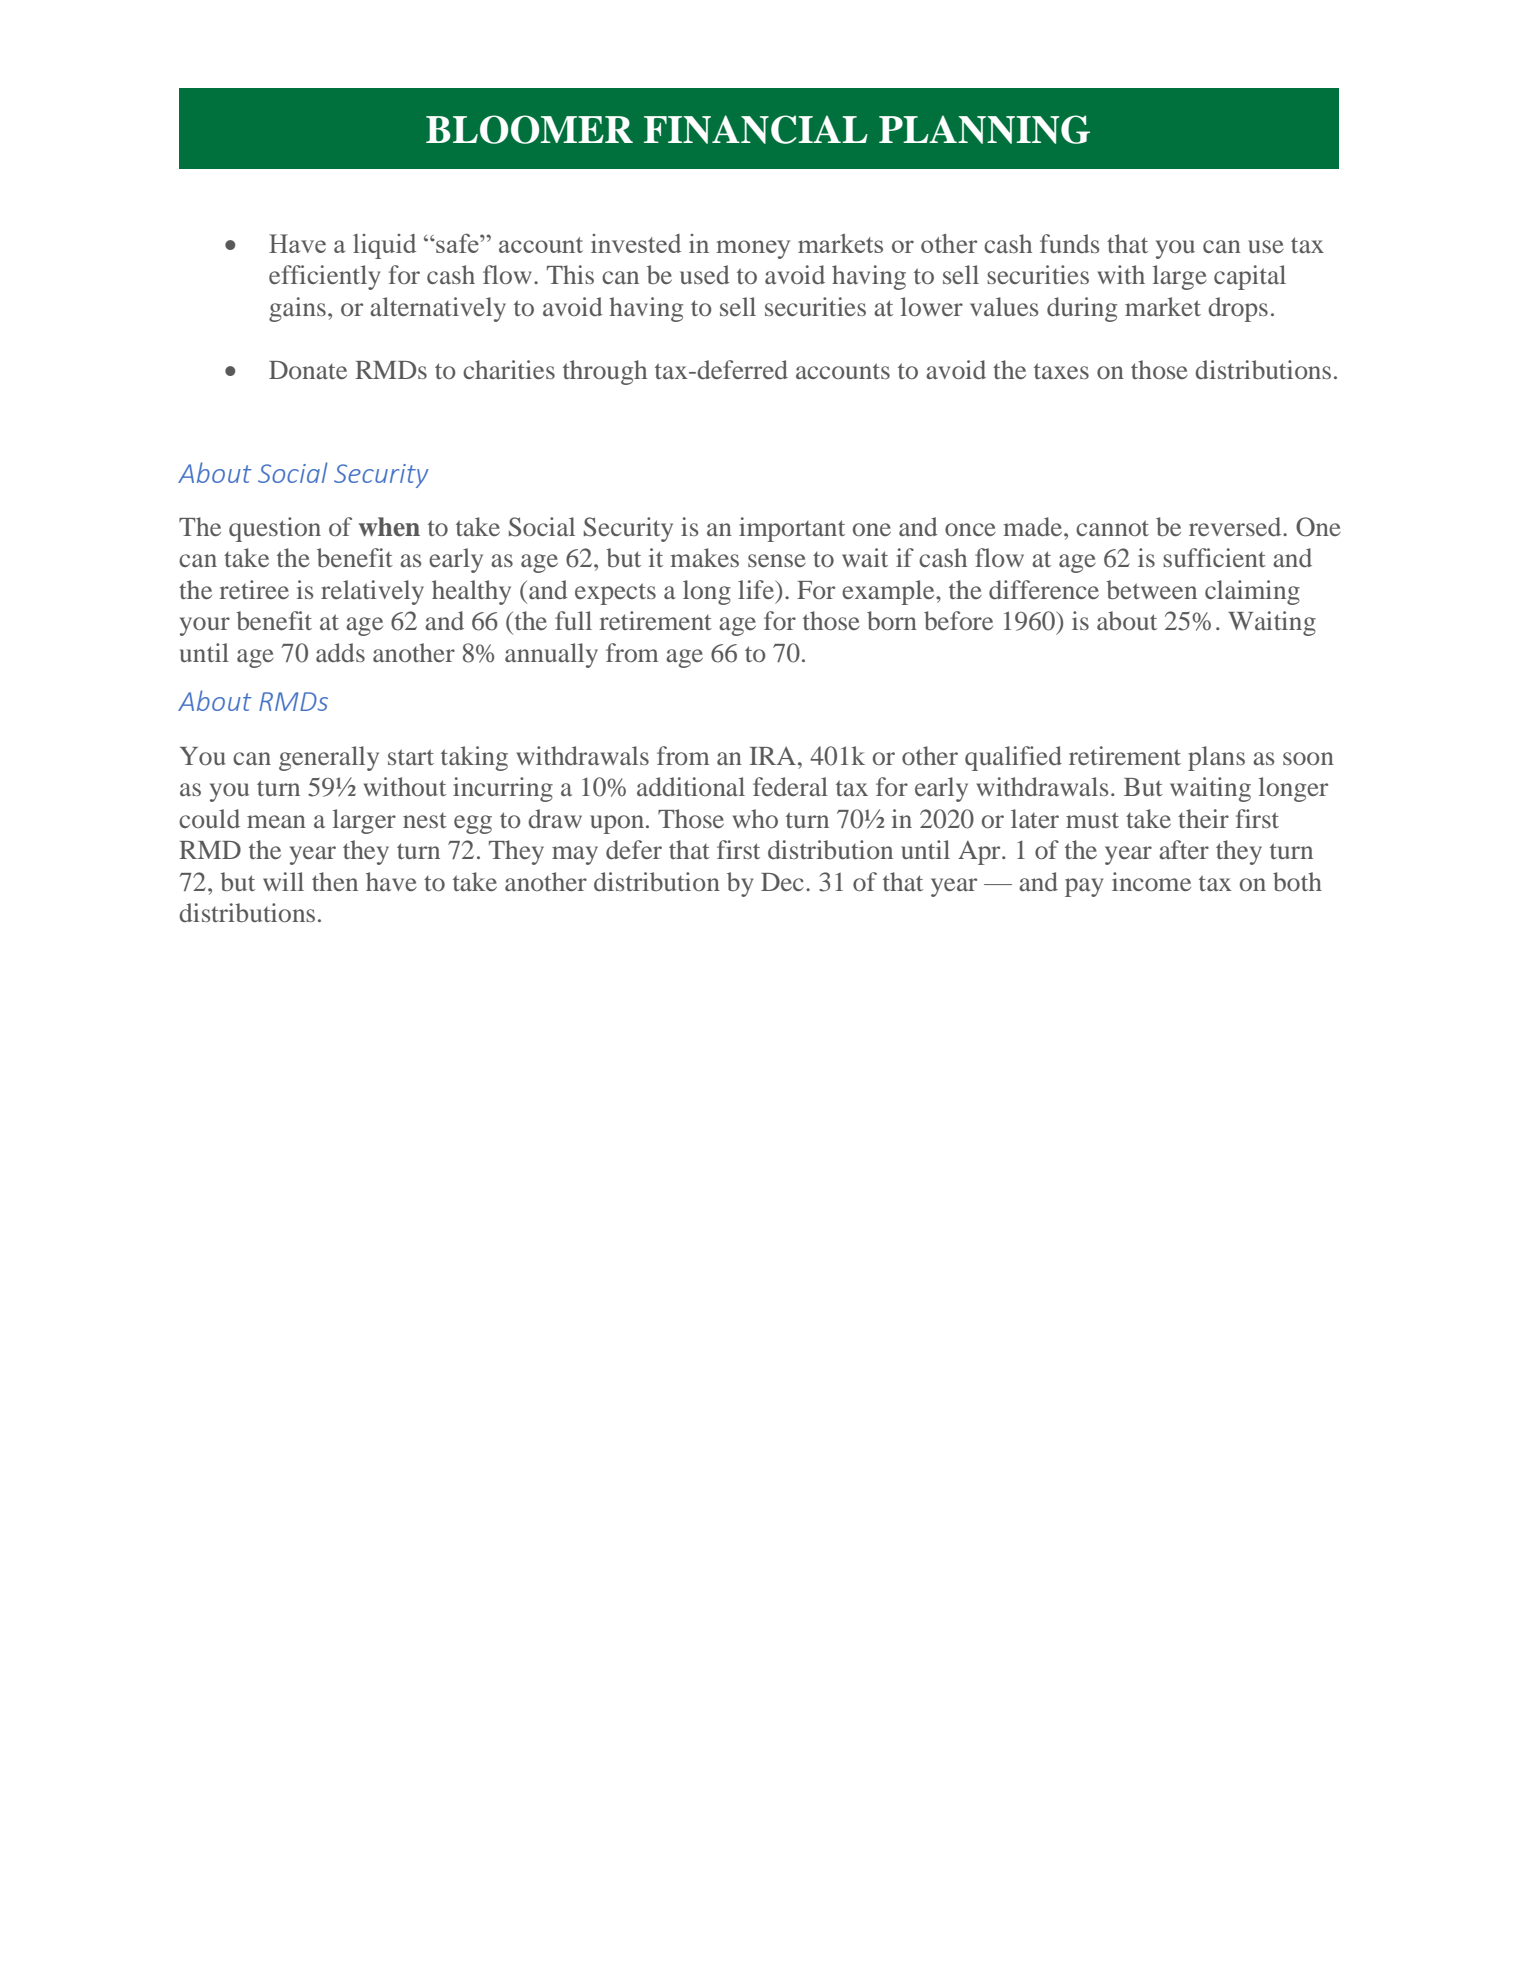 The width and height of the image is (1523, 1971). Describe the element at coordinates (1061, 371) in the image. I see `taxes` at that location.
